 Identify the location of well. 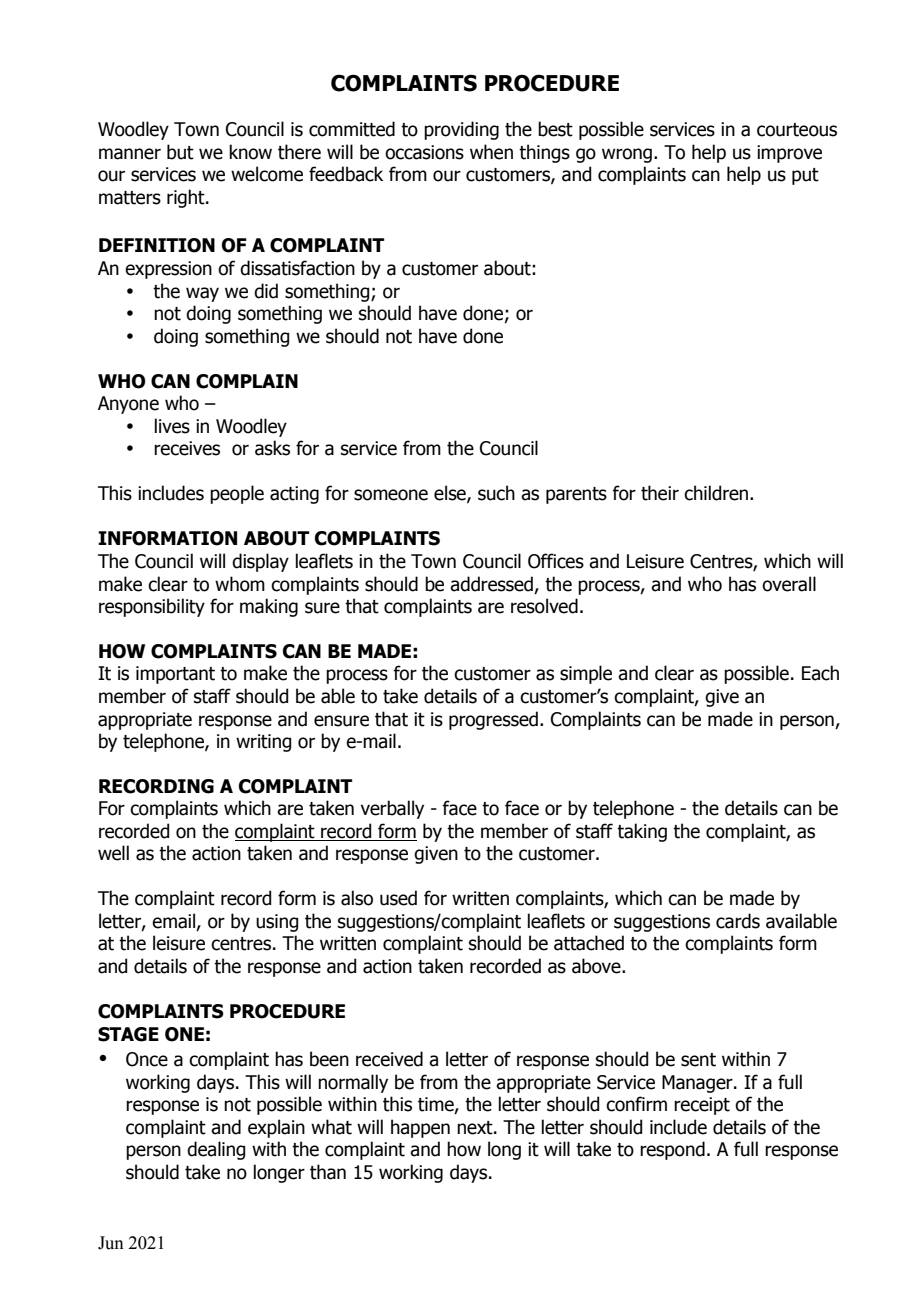
(113, 853).
